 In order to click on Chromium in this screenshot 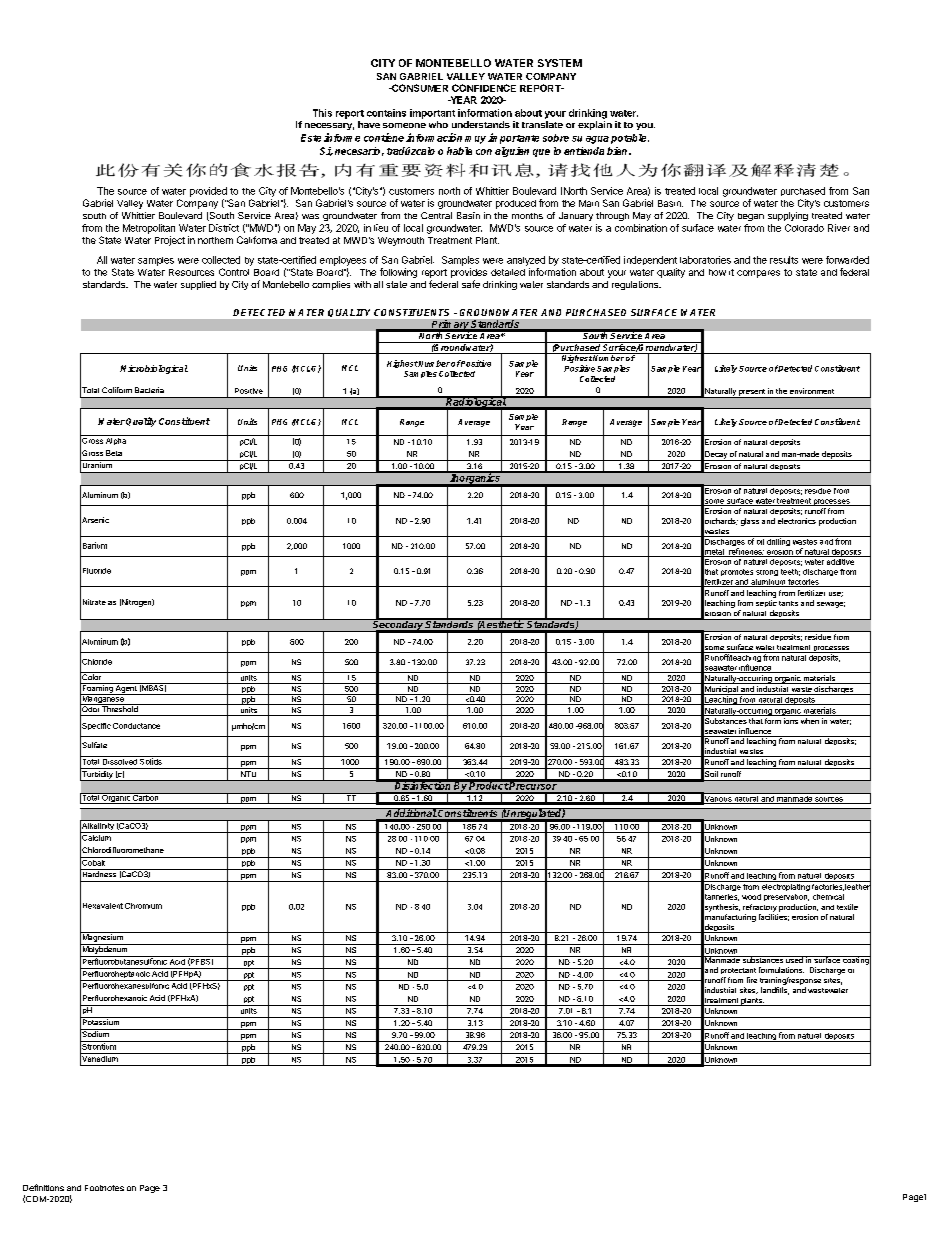, I will do `click(143, 906)`.
